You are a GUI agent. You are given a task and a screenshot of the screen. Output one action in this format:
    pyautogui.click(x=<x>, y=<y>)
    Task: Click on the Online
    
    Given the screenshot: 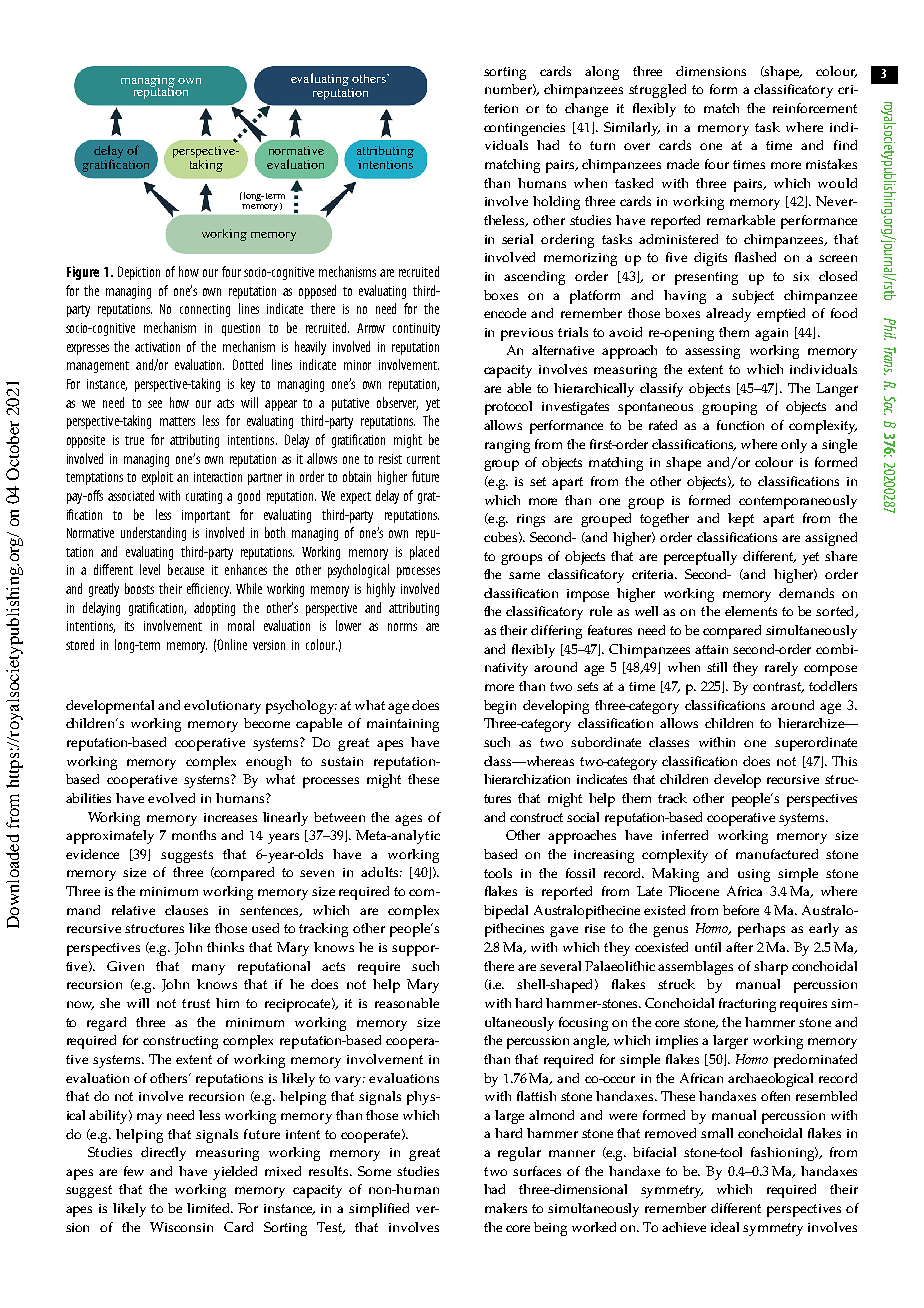 What is the action you would take?
    pyautogui.click(x=232, y=644)
